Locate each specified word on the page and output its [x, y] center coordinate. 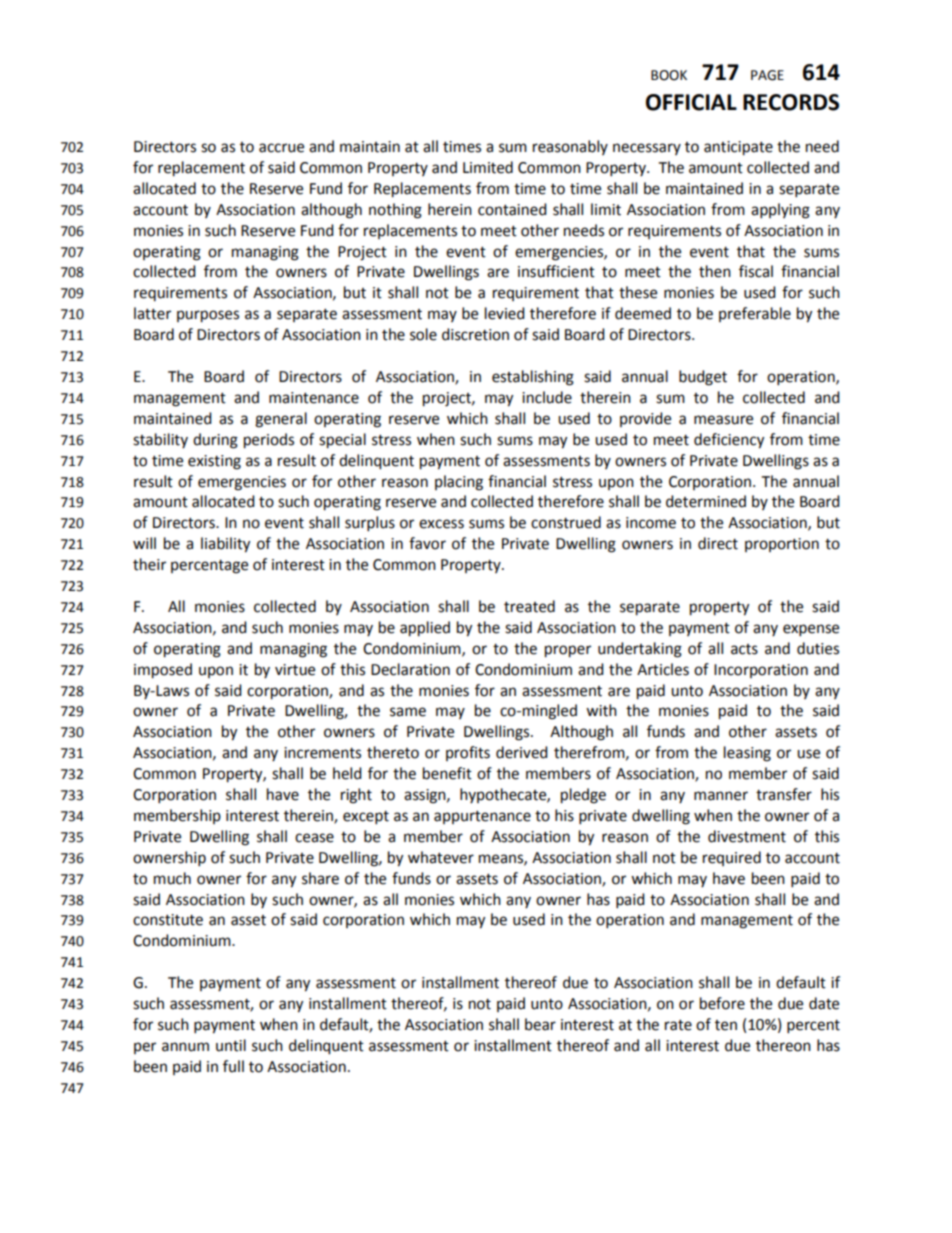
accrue [281, 148]
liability [225, 545]
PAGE [767, 75]
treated [529, 606]
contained [512, 209]
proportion [782, 545]
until [231, 1045]
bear [540, 1024]
